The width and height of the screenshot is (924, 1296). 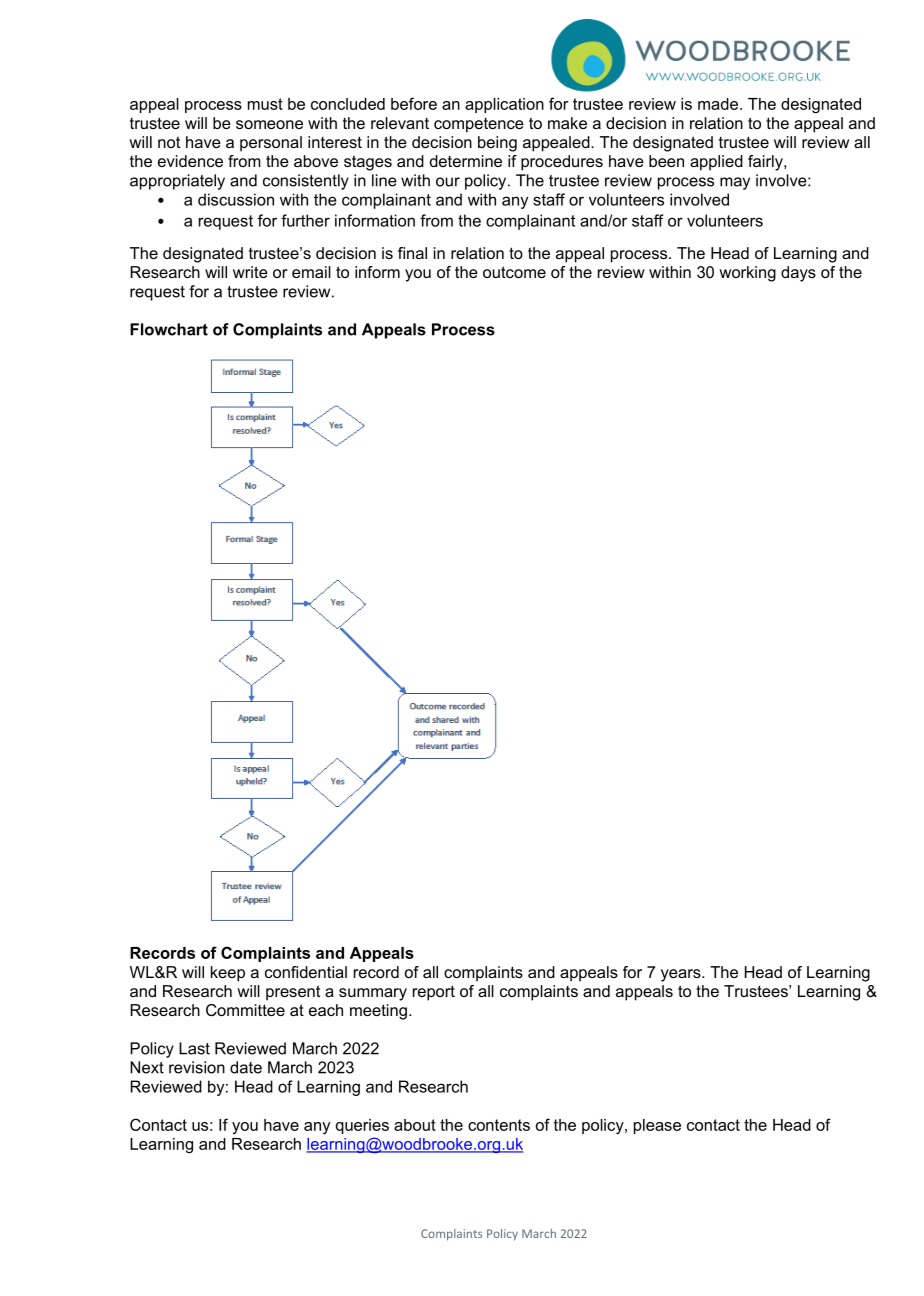 What do you see at coordinates (682, 975) in the screenshot?
I see `years` at bounding box center [682, 975].
